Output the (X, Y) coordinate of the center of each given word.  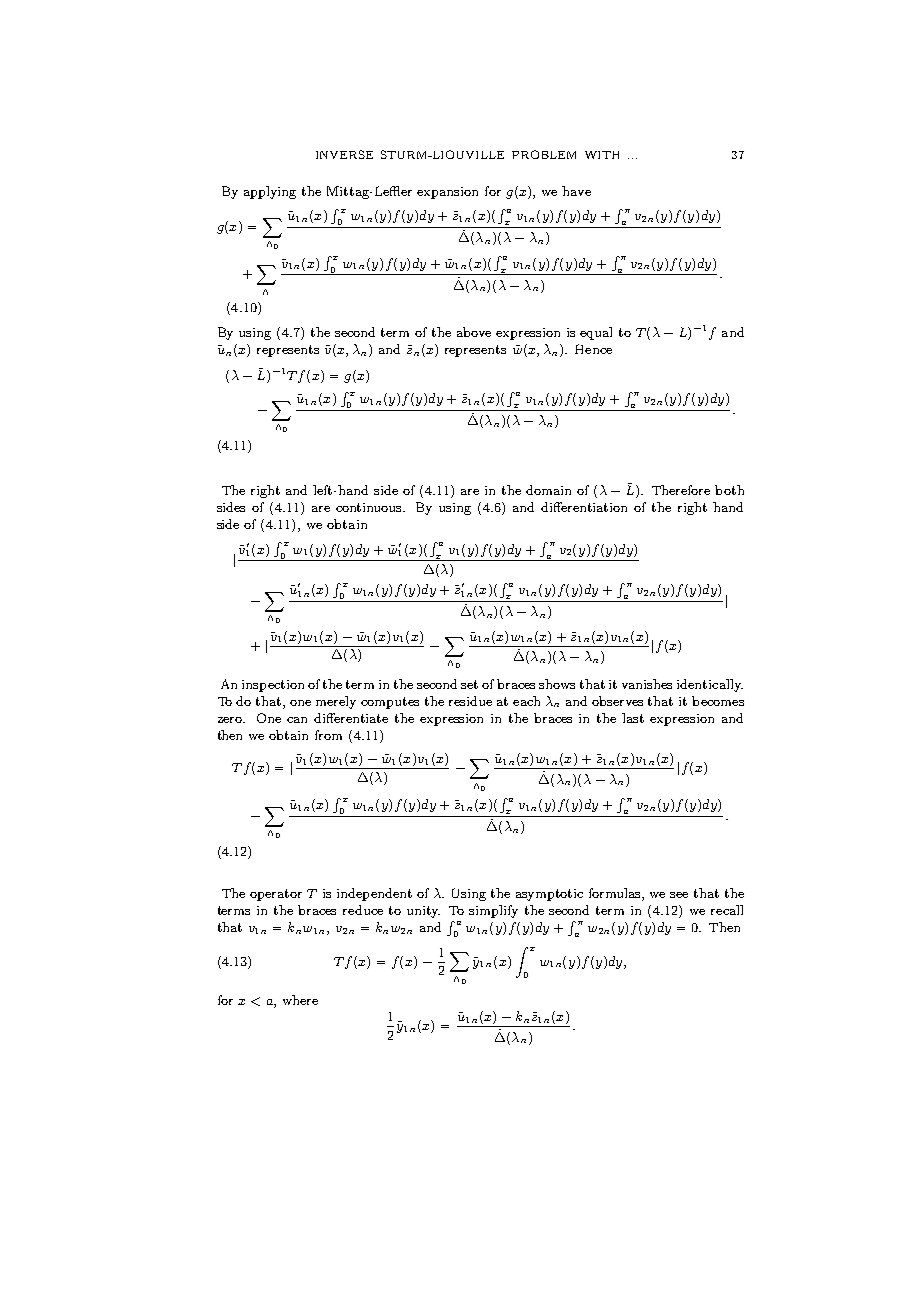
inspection (273, 686)
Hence (593, 349)
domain (548, 490)
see (679, 895)
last (633, 718)
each (526, 701)
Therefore (681, 490)
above (474, 332)
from (328, 735)
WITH (602, 155)
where (300, 1000)
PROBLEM (544, 154)
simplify (493, 911)
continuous (370, 507)
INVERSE (344, 154)
